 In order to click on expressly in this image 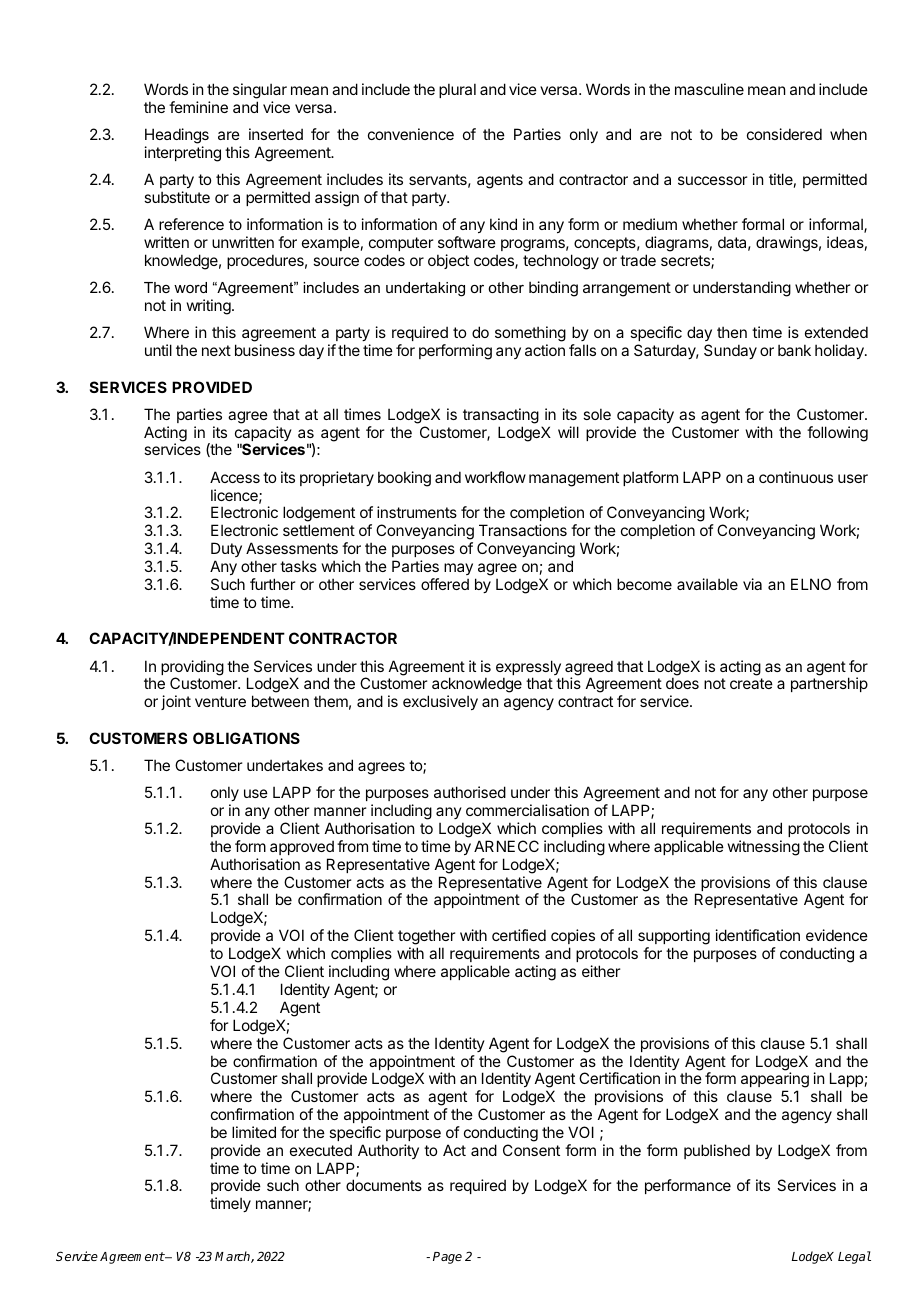, I will do `click(529, 669)`.
